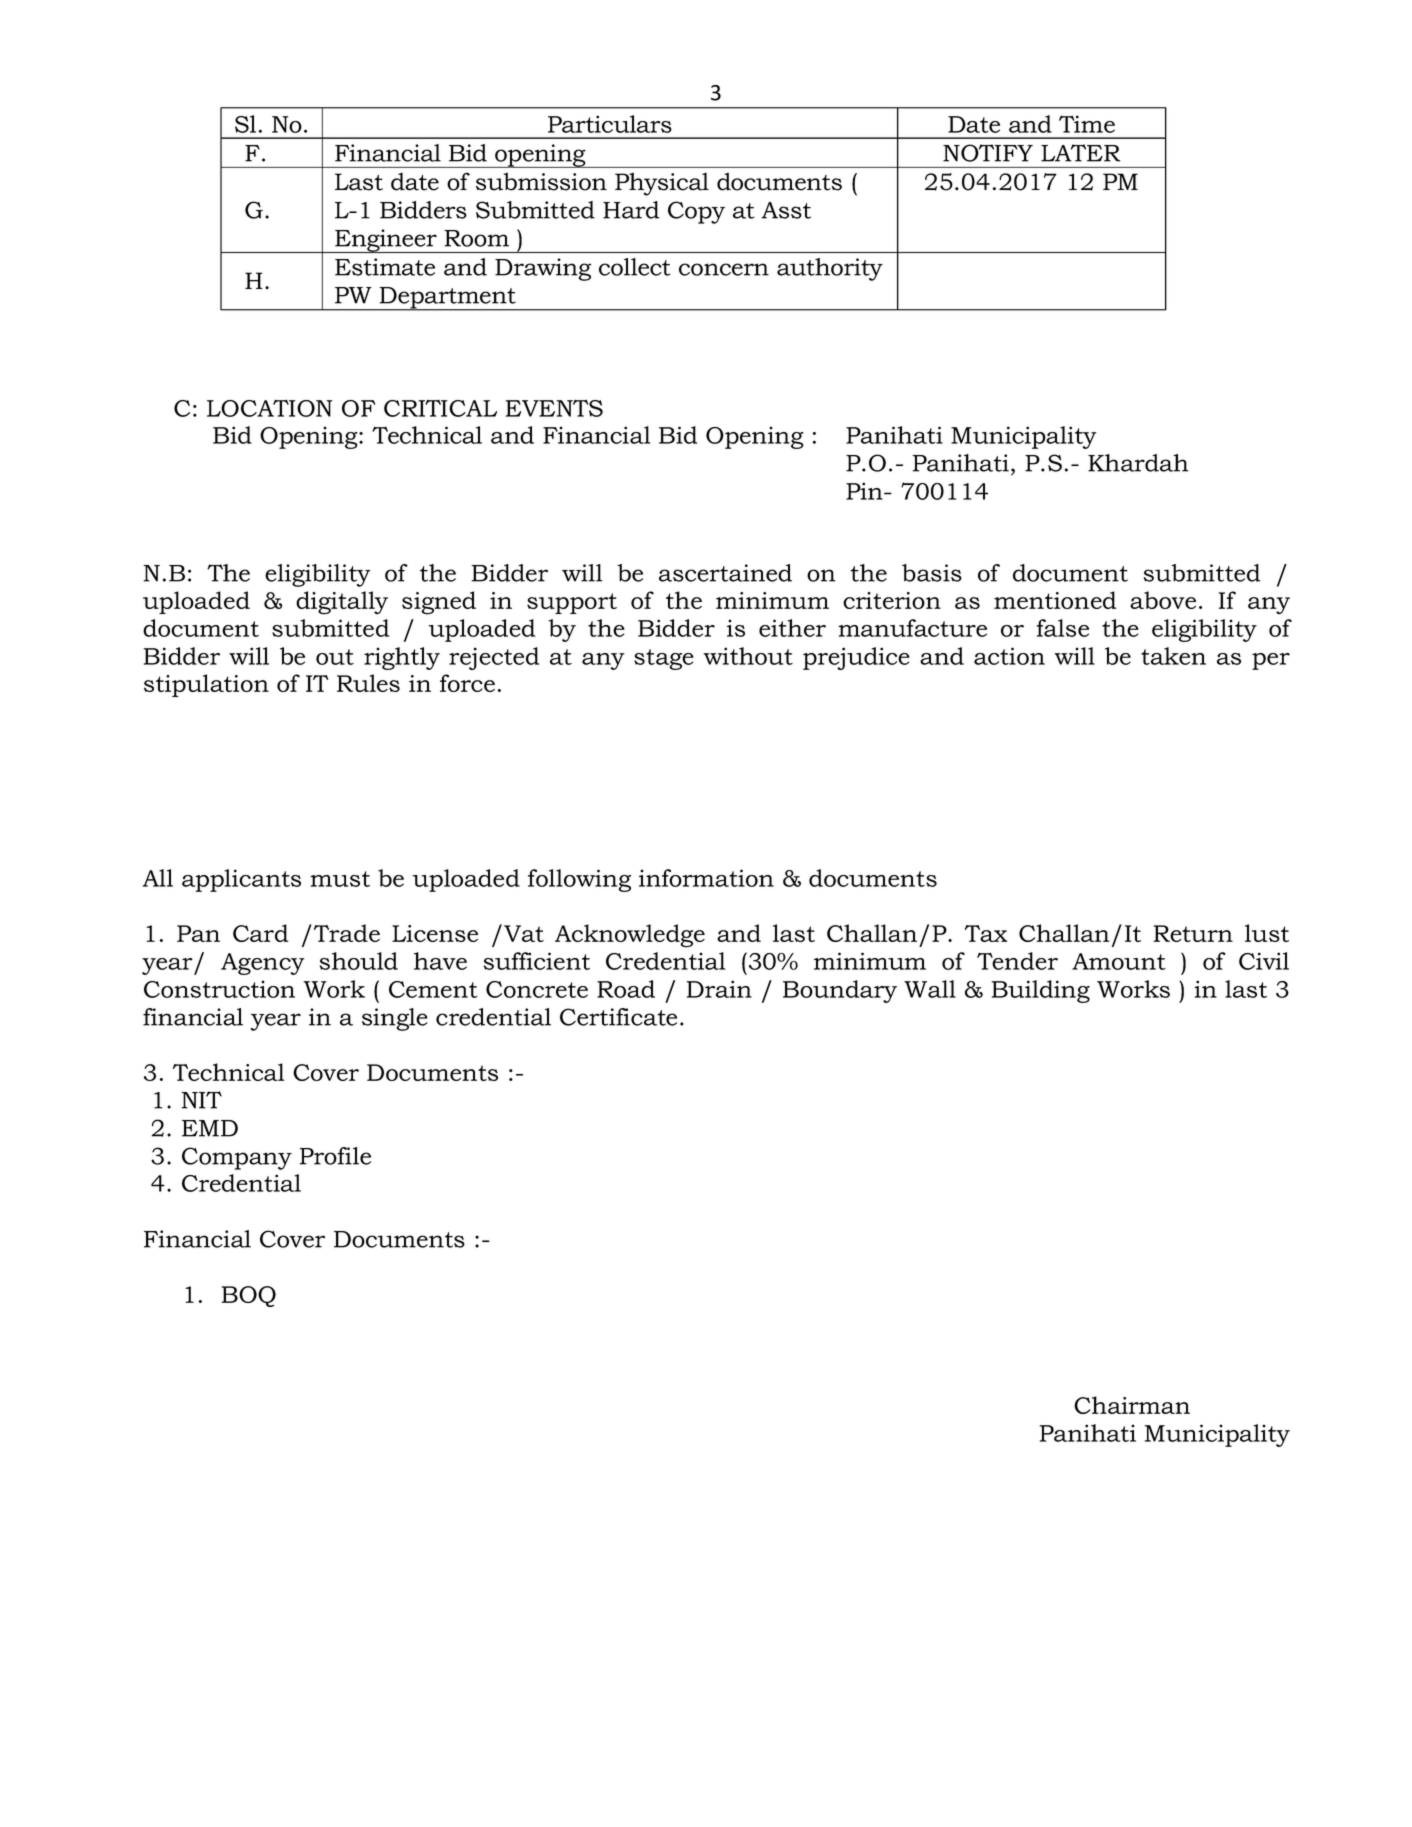 Image resolution: width=1412 pixels, height=1827 pixels. What do you see at coordinates (386, 241) in the page?
I see `Engineer` at bounding box center [386, 241].
